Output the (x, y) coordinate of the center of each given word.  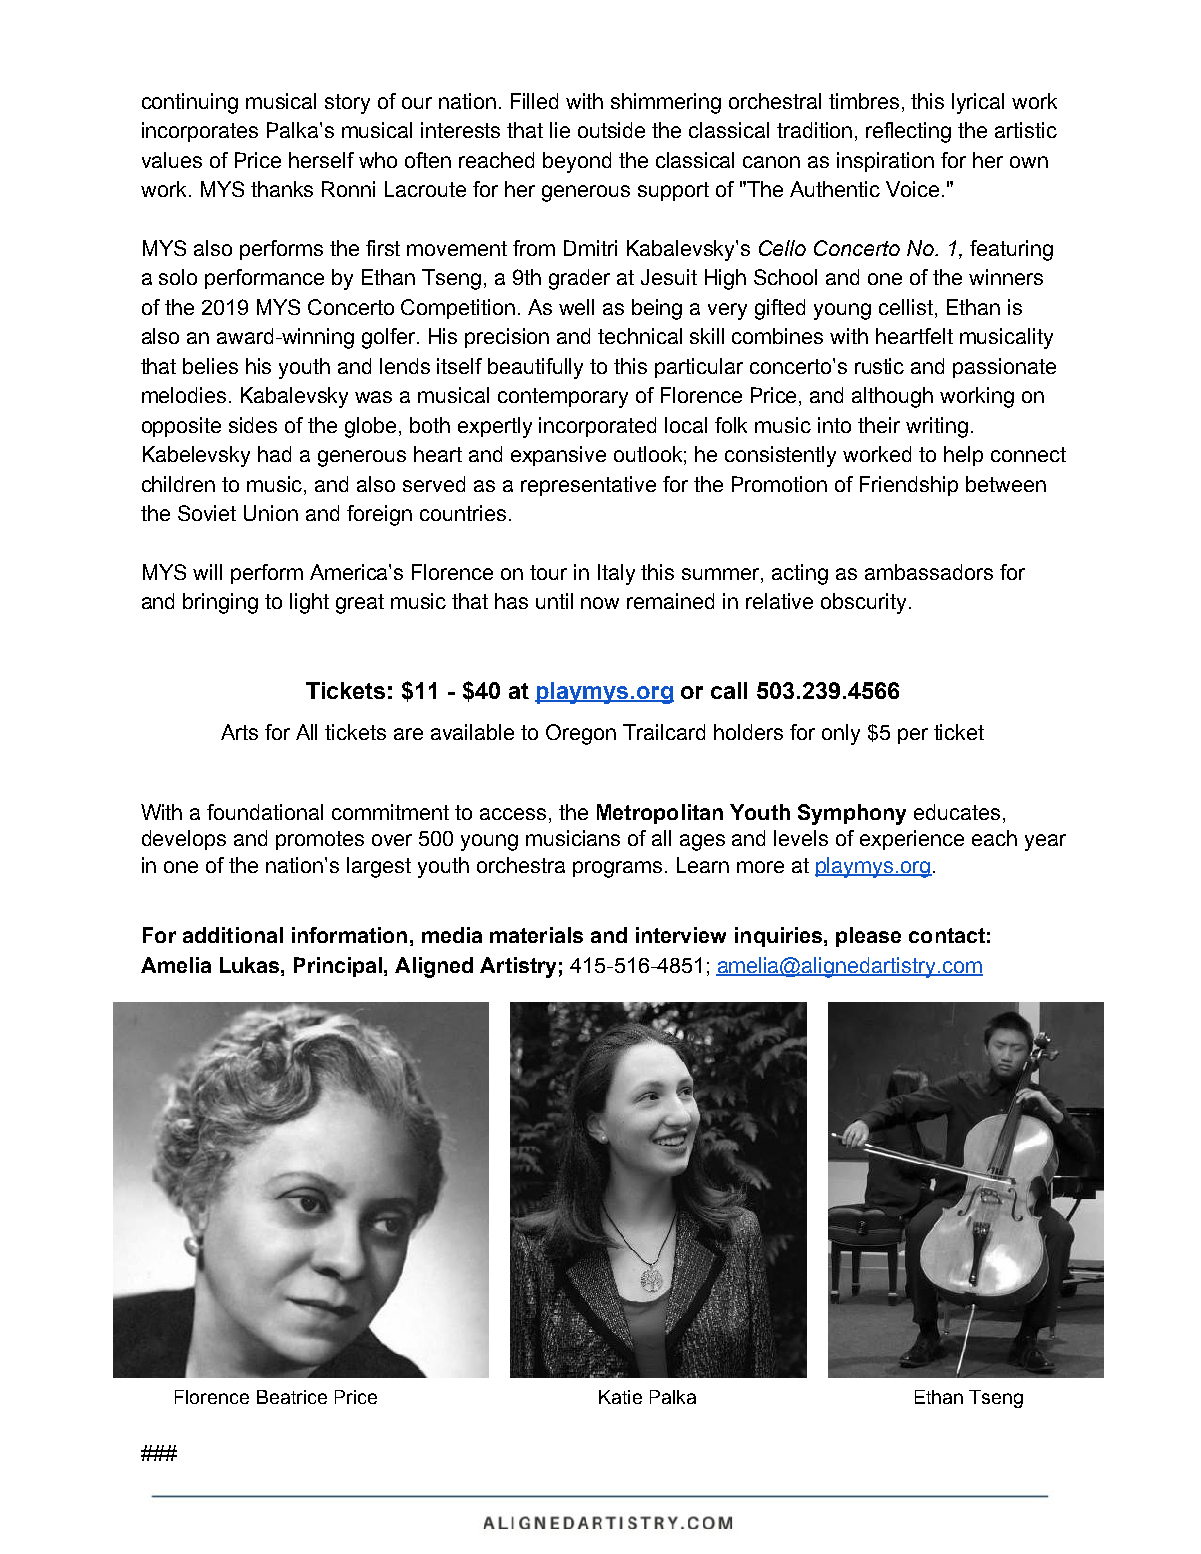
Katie (620, 1397)
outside (611, 130)
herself (321, 160)
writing (937, 427)
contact (947, 935)
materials (536, 935)
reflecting (908, 132)
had (274, 454)
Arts (239, 732)
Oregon (581, 734)
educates (957, 812)
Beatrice (292, 1397)
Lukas (251, 965)
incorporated (597, 427)
